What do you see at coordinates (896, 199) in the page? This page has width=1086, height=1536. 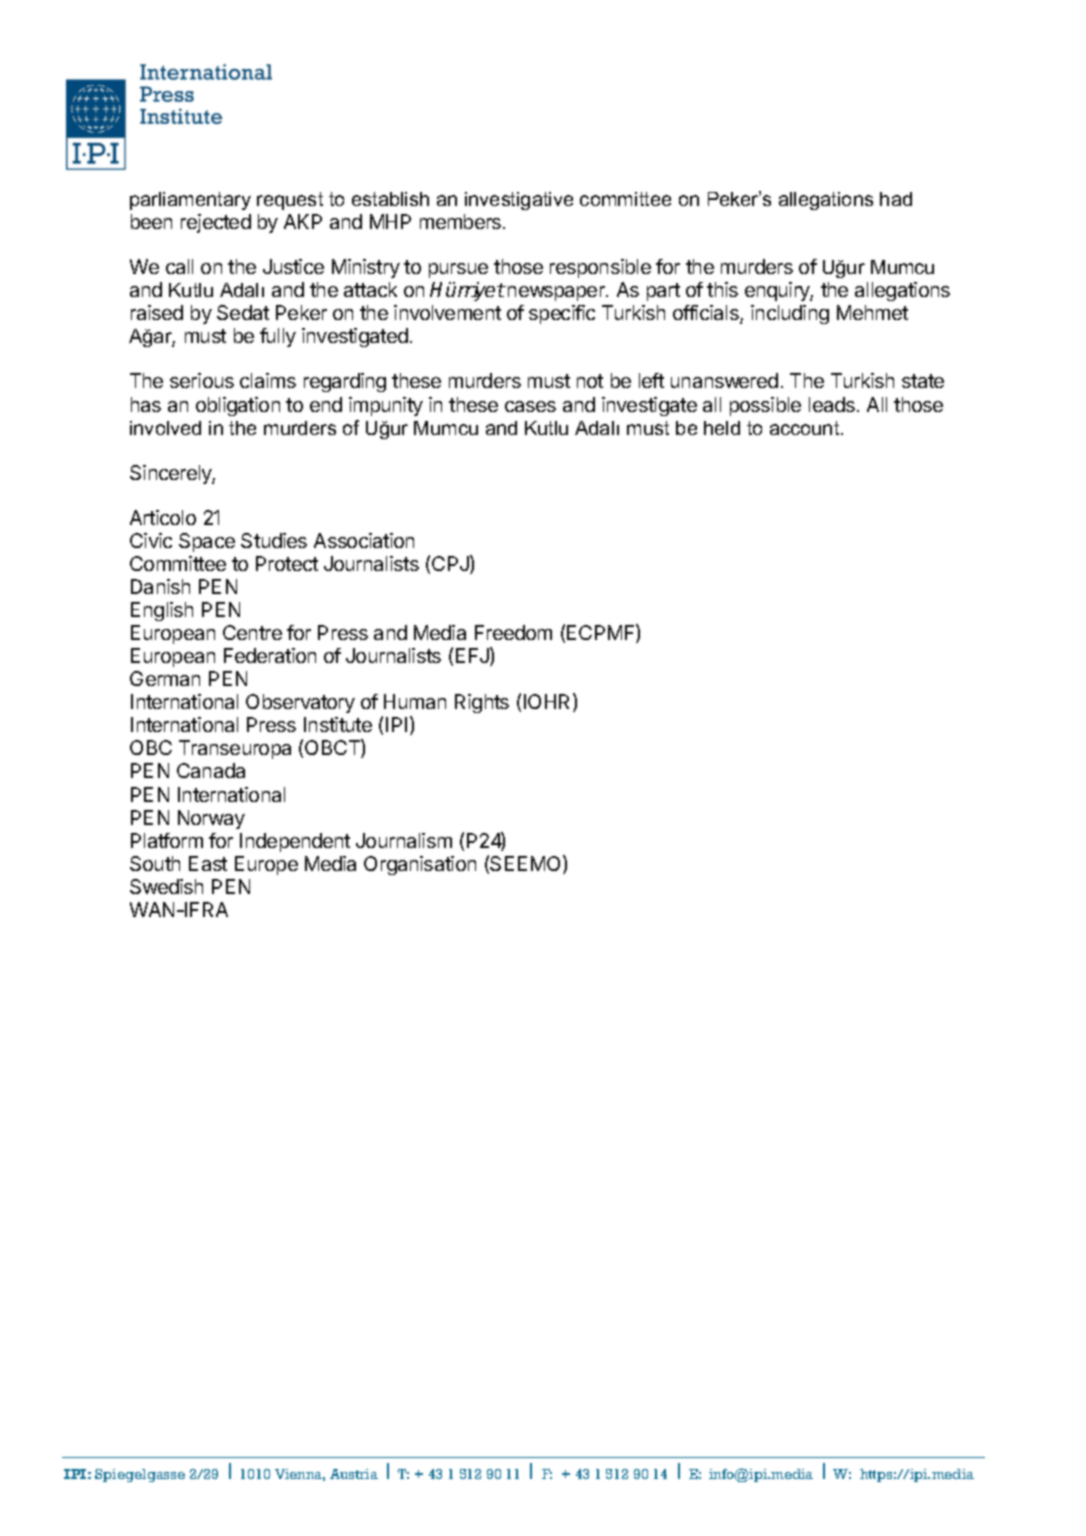 I see `had` at bounding box center [896, 199].
